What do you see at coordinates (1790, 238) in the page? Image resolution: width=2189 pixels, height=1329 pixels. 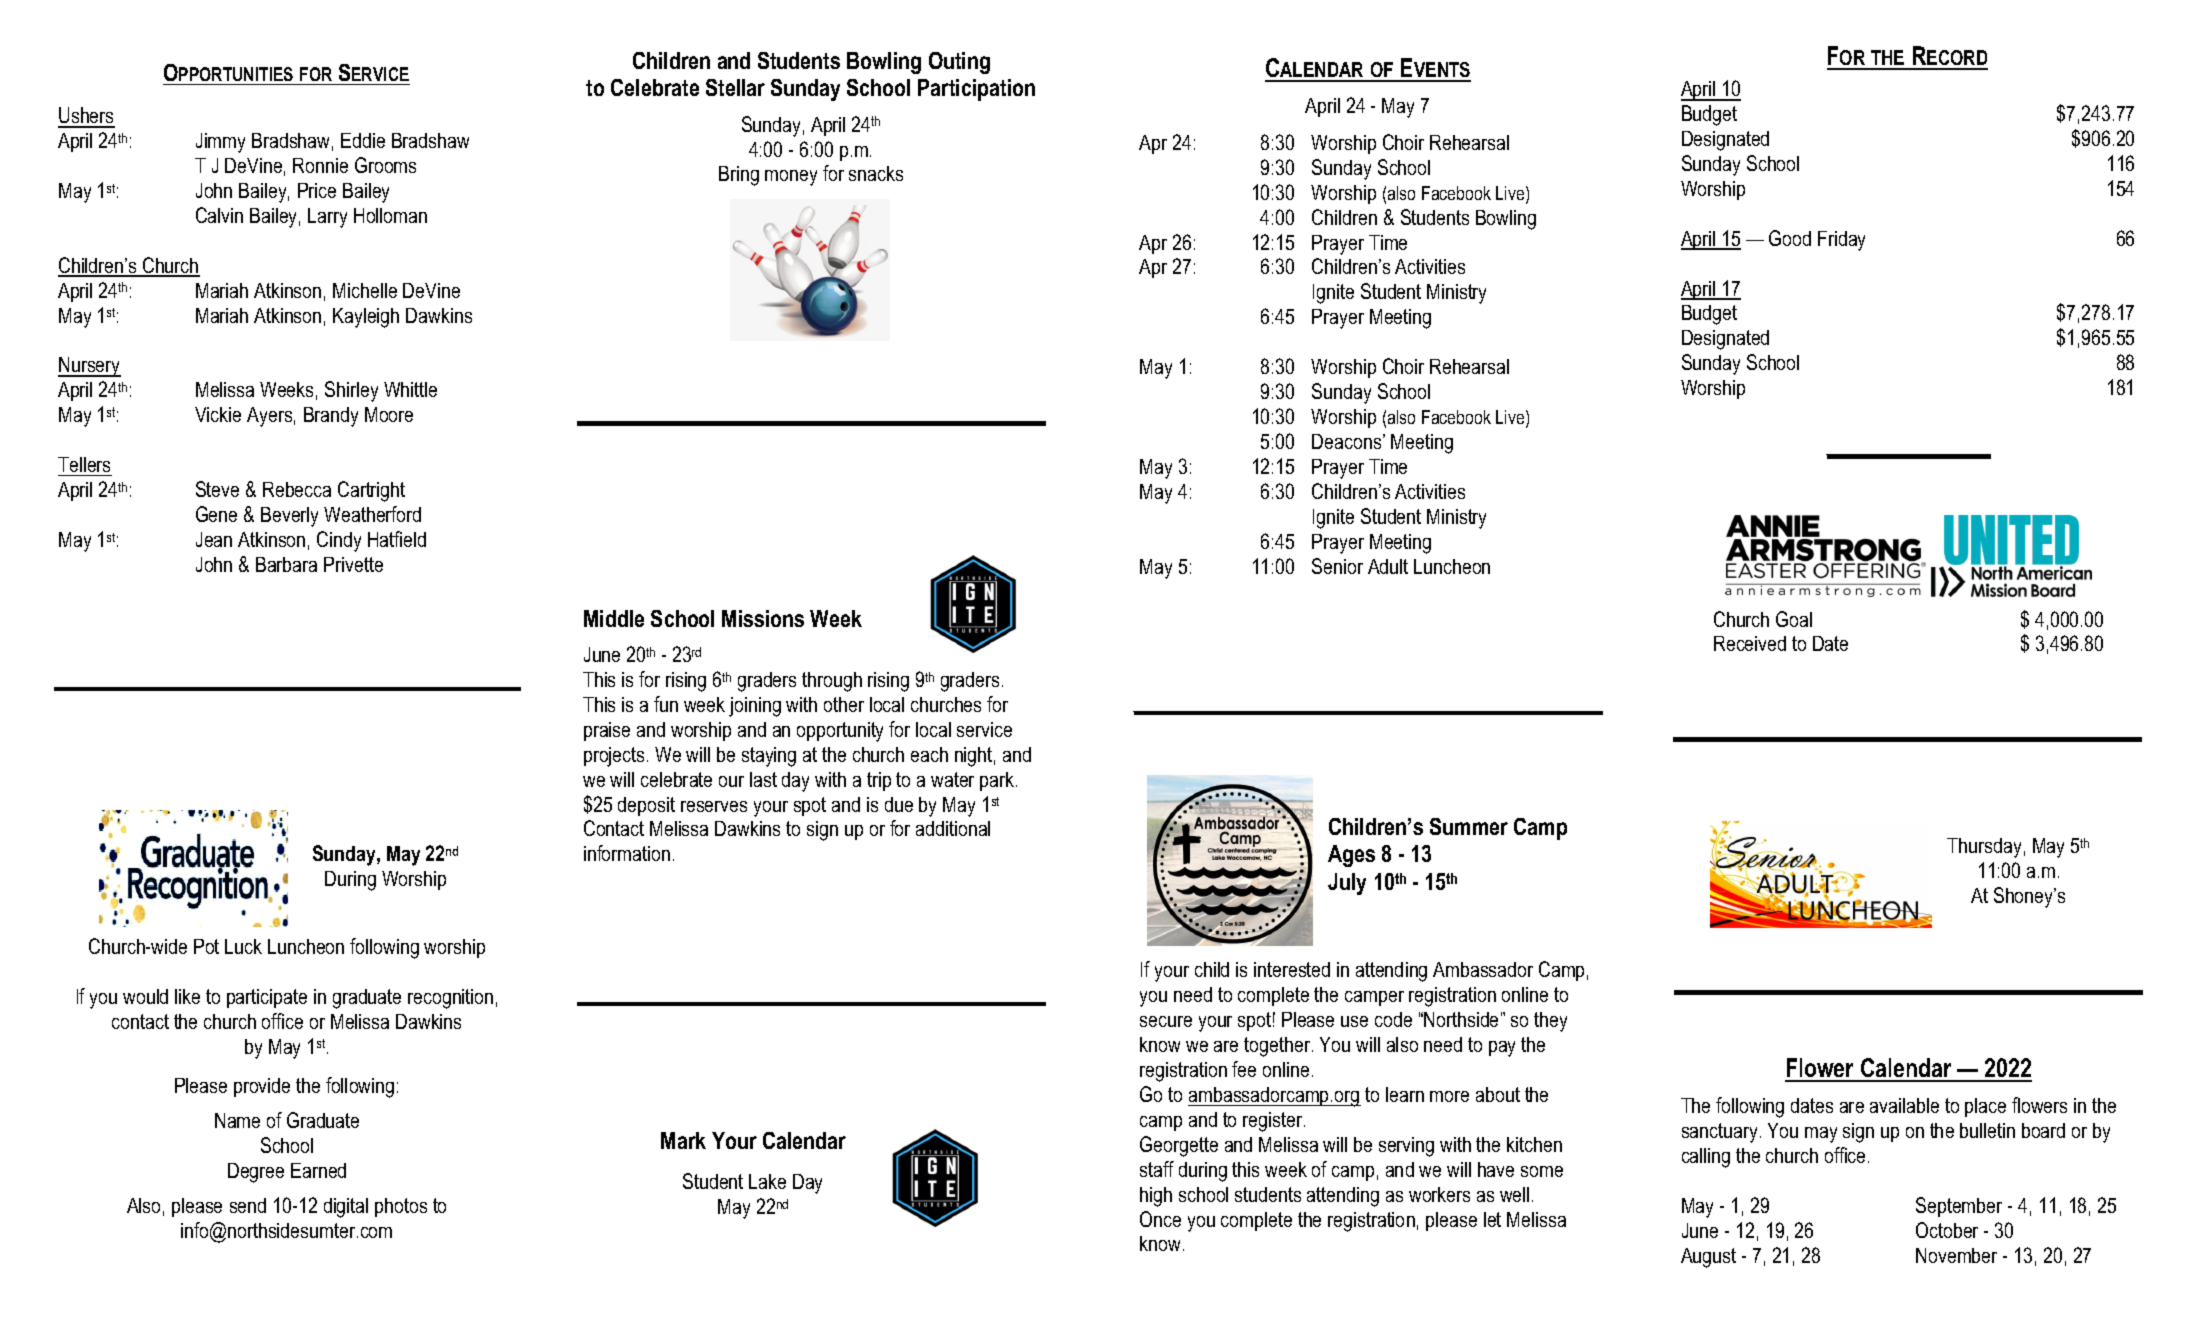 I see `Good` at bounding box center [1790, 238].
